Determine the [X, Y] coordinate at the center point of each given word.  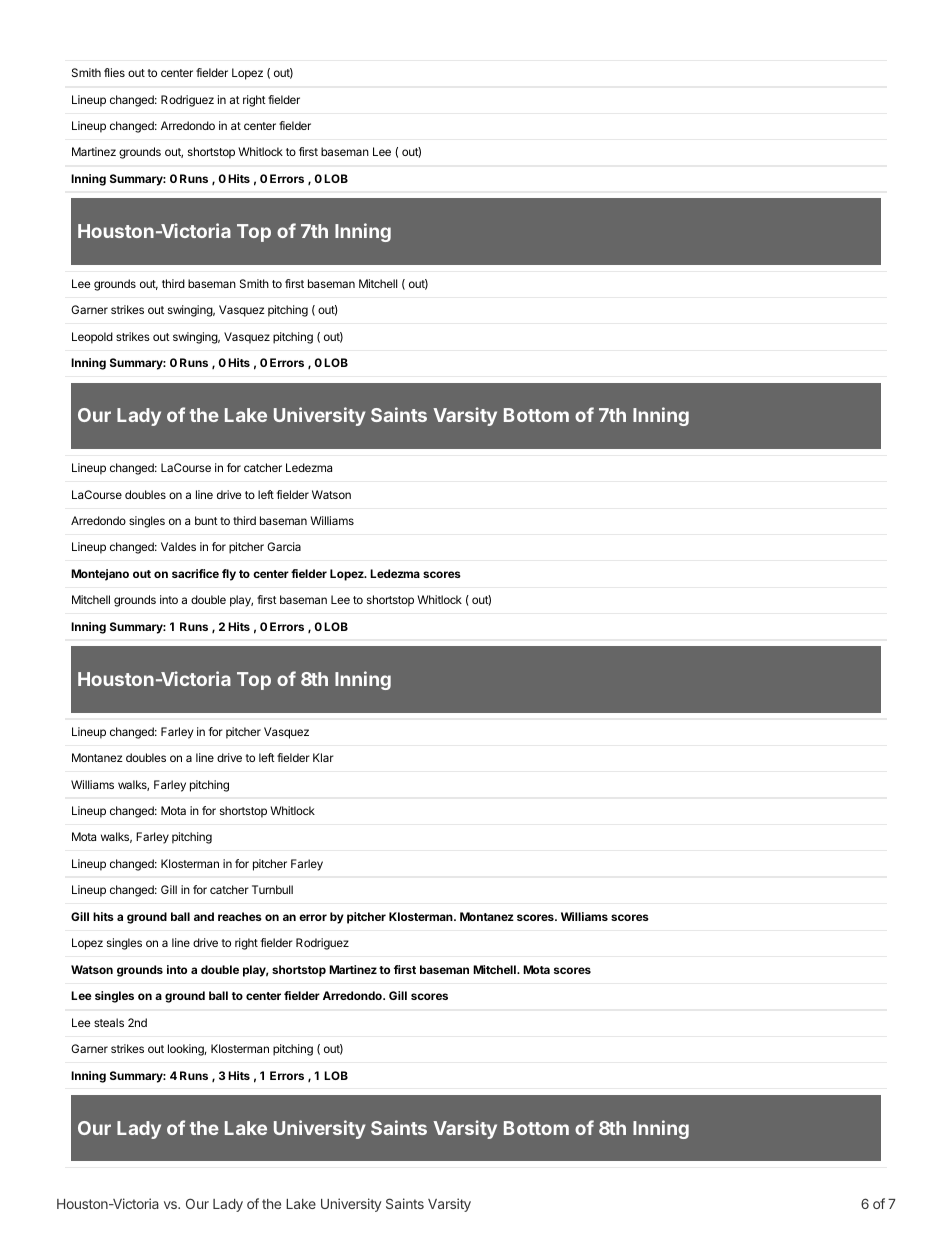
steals [109, 1022]
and [204, 916]
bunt [206, 520]
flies [114, 72]
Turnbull [272, 889]
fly [229, 575]
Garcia [284, 546]
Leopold [92, 338]
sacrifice [195, 573]
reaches [240, 916]
